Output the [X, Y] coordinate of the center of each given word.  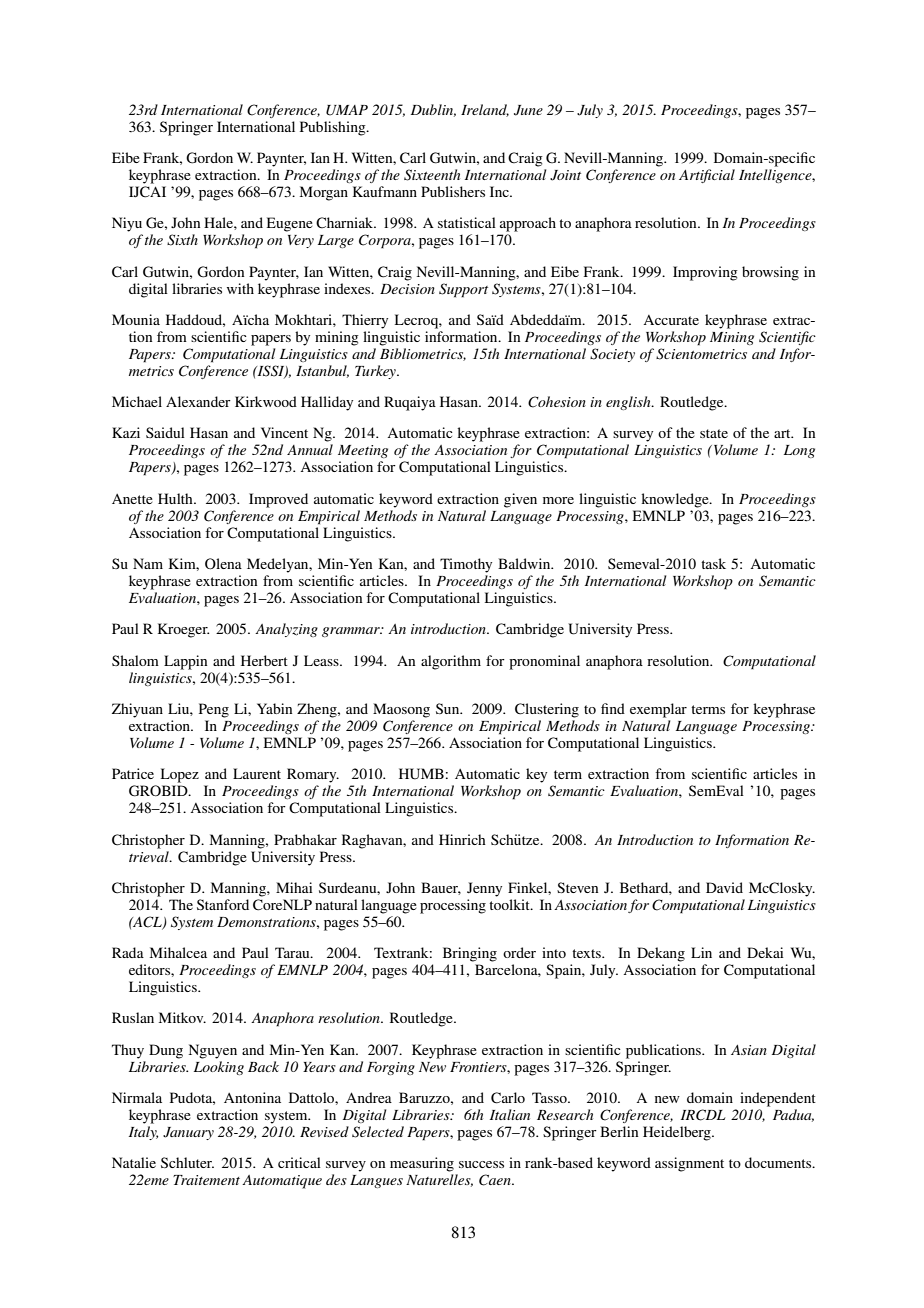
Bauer [441, 888]
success [481, 1164]
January [188, 1133]
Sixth [182, 240]
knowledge [676, 500]
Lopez [180, 775]
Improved [278, 500]
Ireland [485, 110]
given [520, 500]
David [724, 887]
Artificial [707, 176]
